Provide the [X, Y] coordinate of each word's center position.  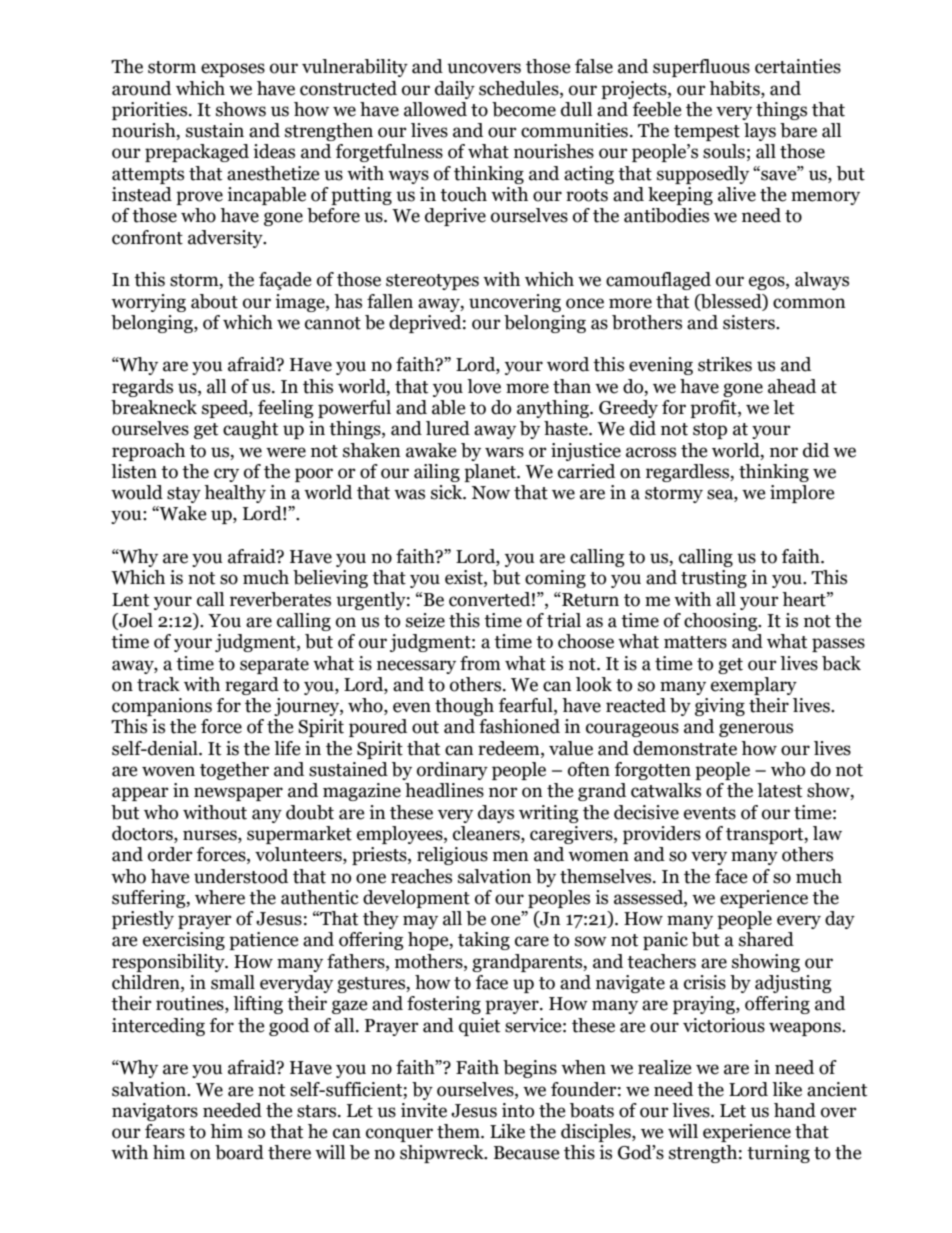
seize [425, 620]
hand [795, 1110]
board [239, 1152]
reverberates [280, 599]
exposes [233, 70]
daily [455, 90]
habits [735, 88]
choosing [722, 622]
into [518, 1110]
